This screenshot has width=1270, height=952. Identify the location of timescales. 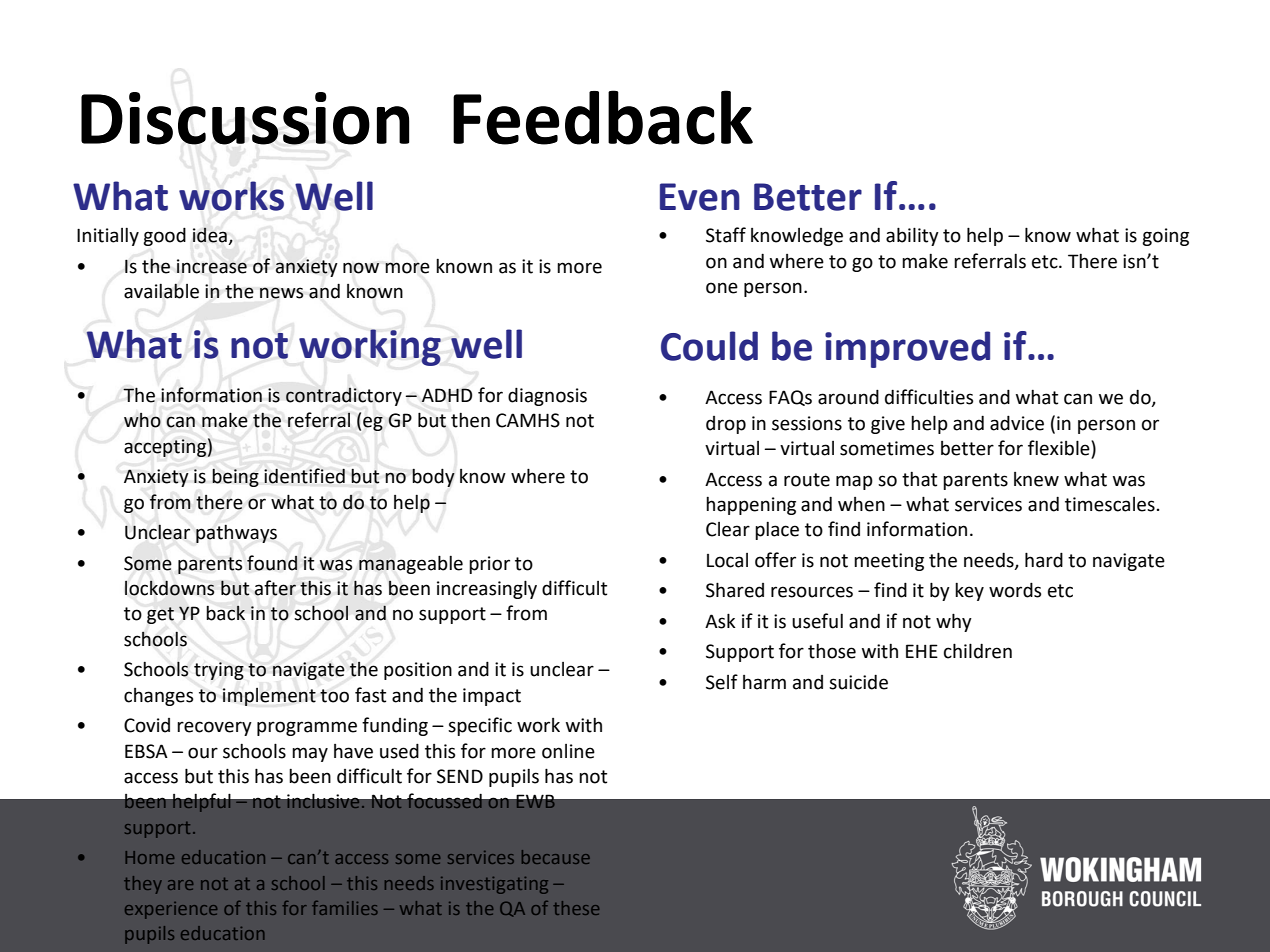
(1110, 504).
